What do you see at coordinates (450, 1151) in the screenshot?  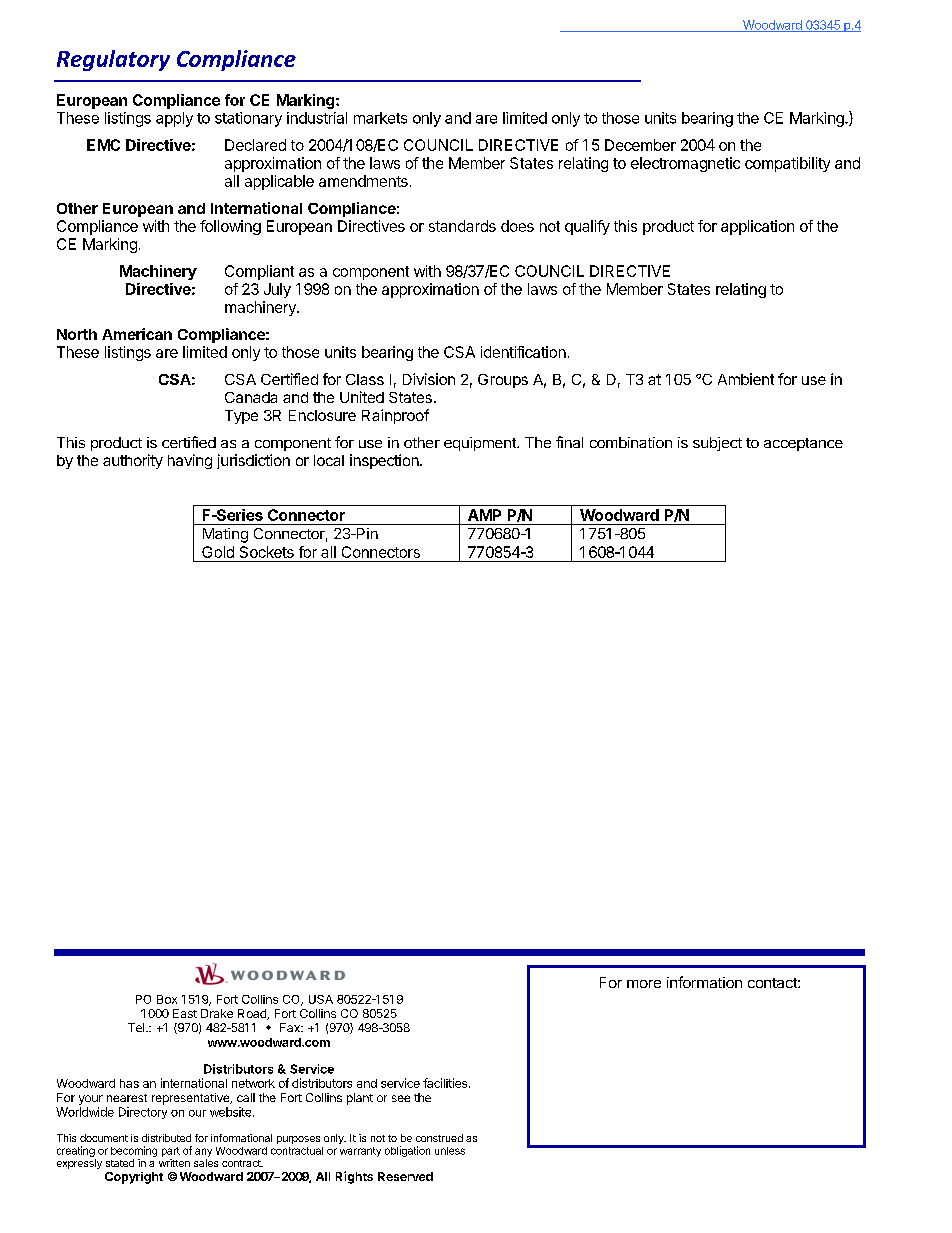 I see `unless` at bounding box center [450, 1151].
